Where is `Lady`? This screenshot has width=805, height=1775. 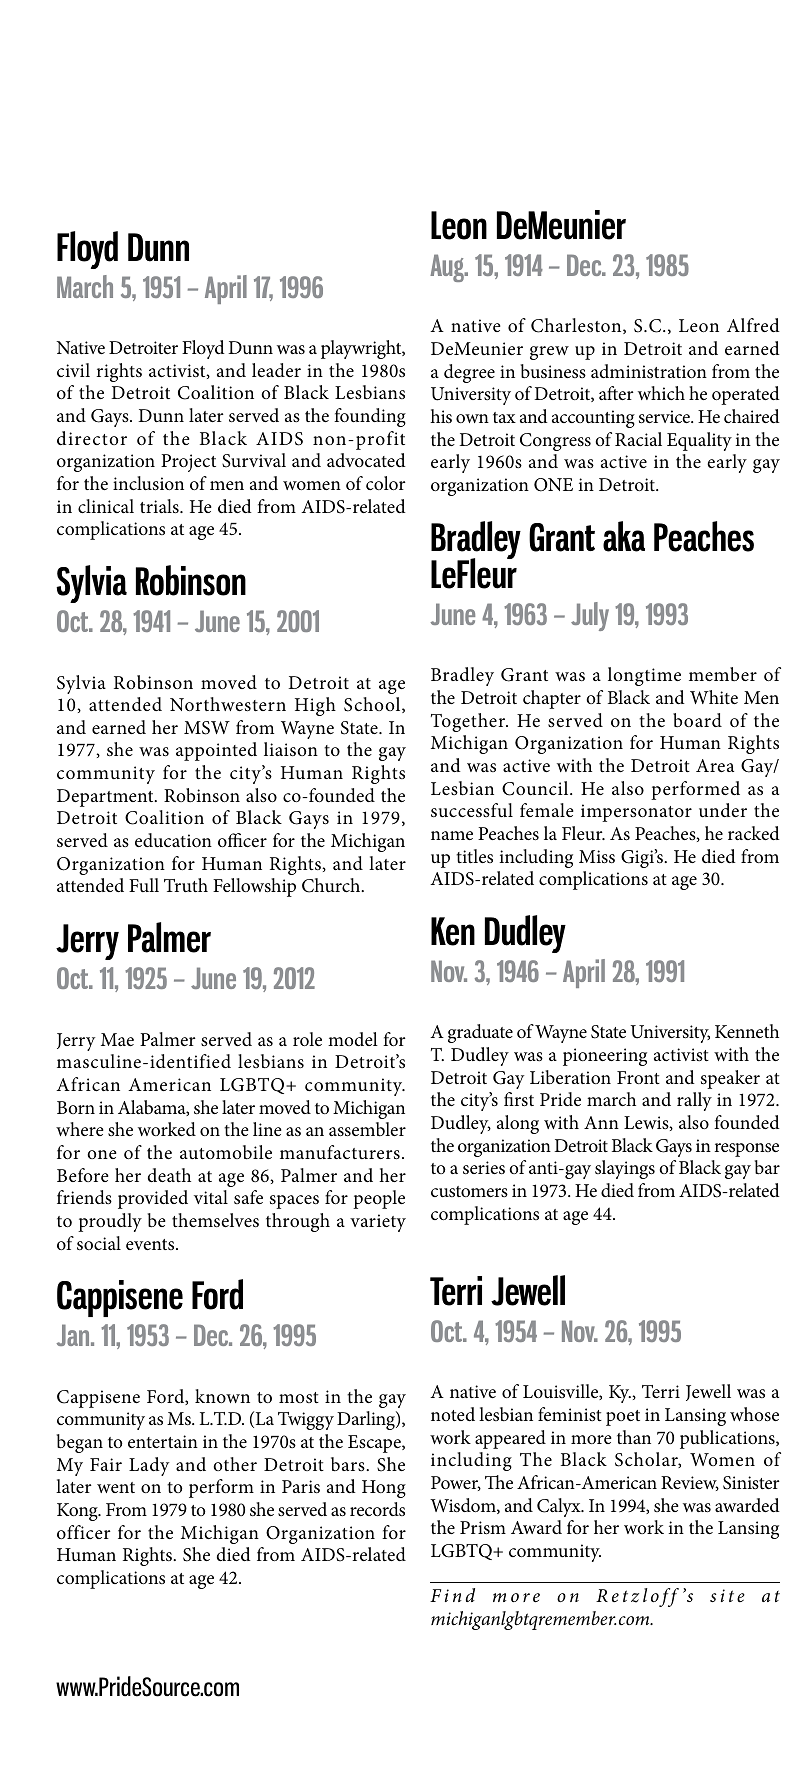 Lady is located at coordinates (149, 1466).
